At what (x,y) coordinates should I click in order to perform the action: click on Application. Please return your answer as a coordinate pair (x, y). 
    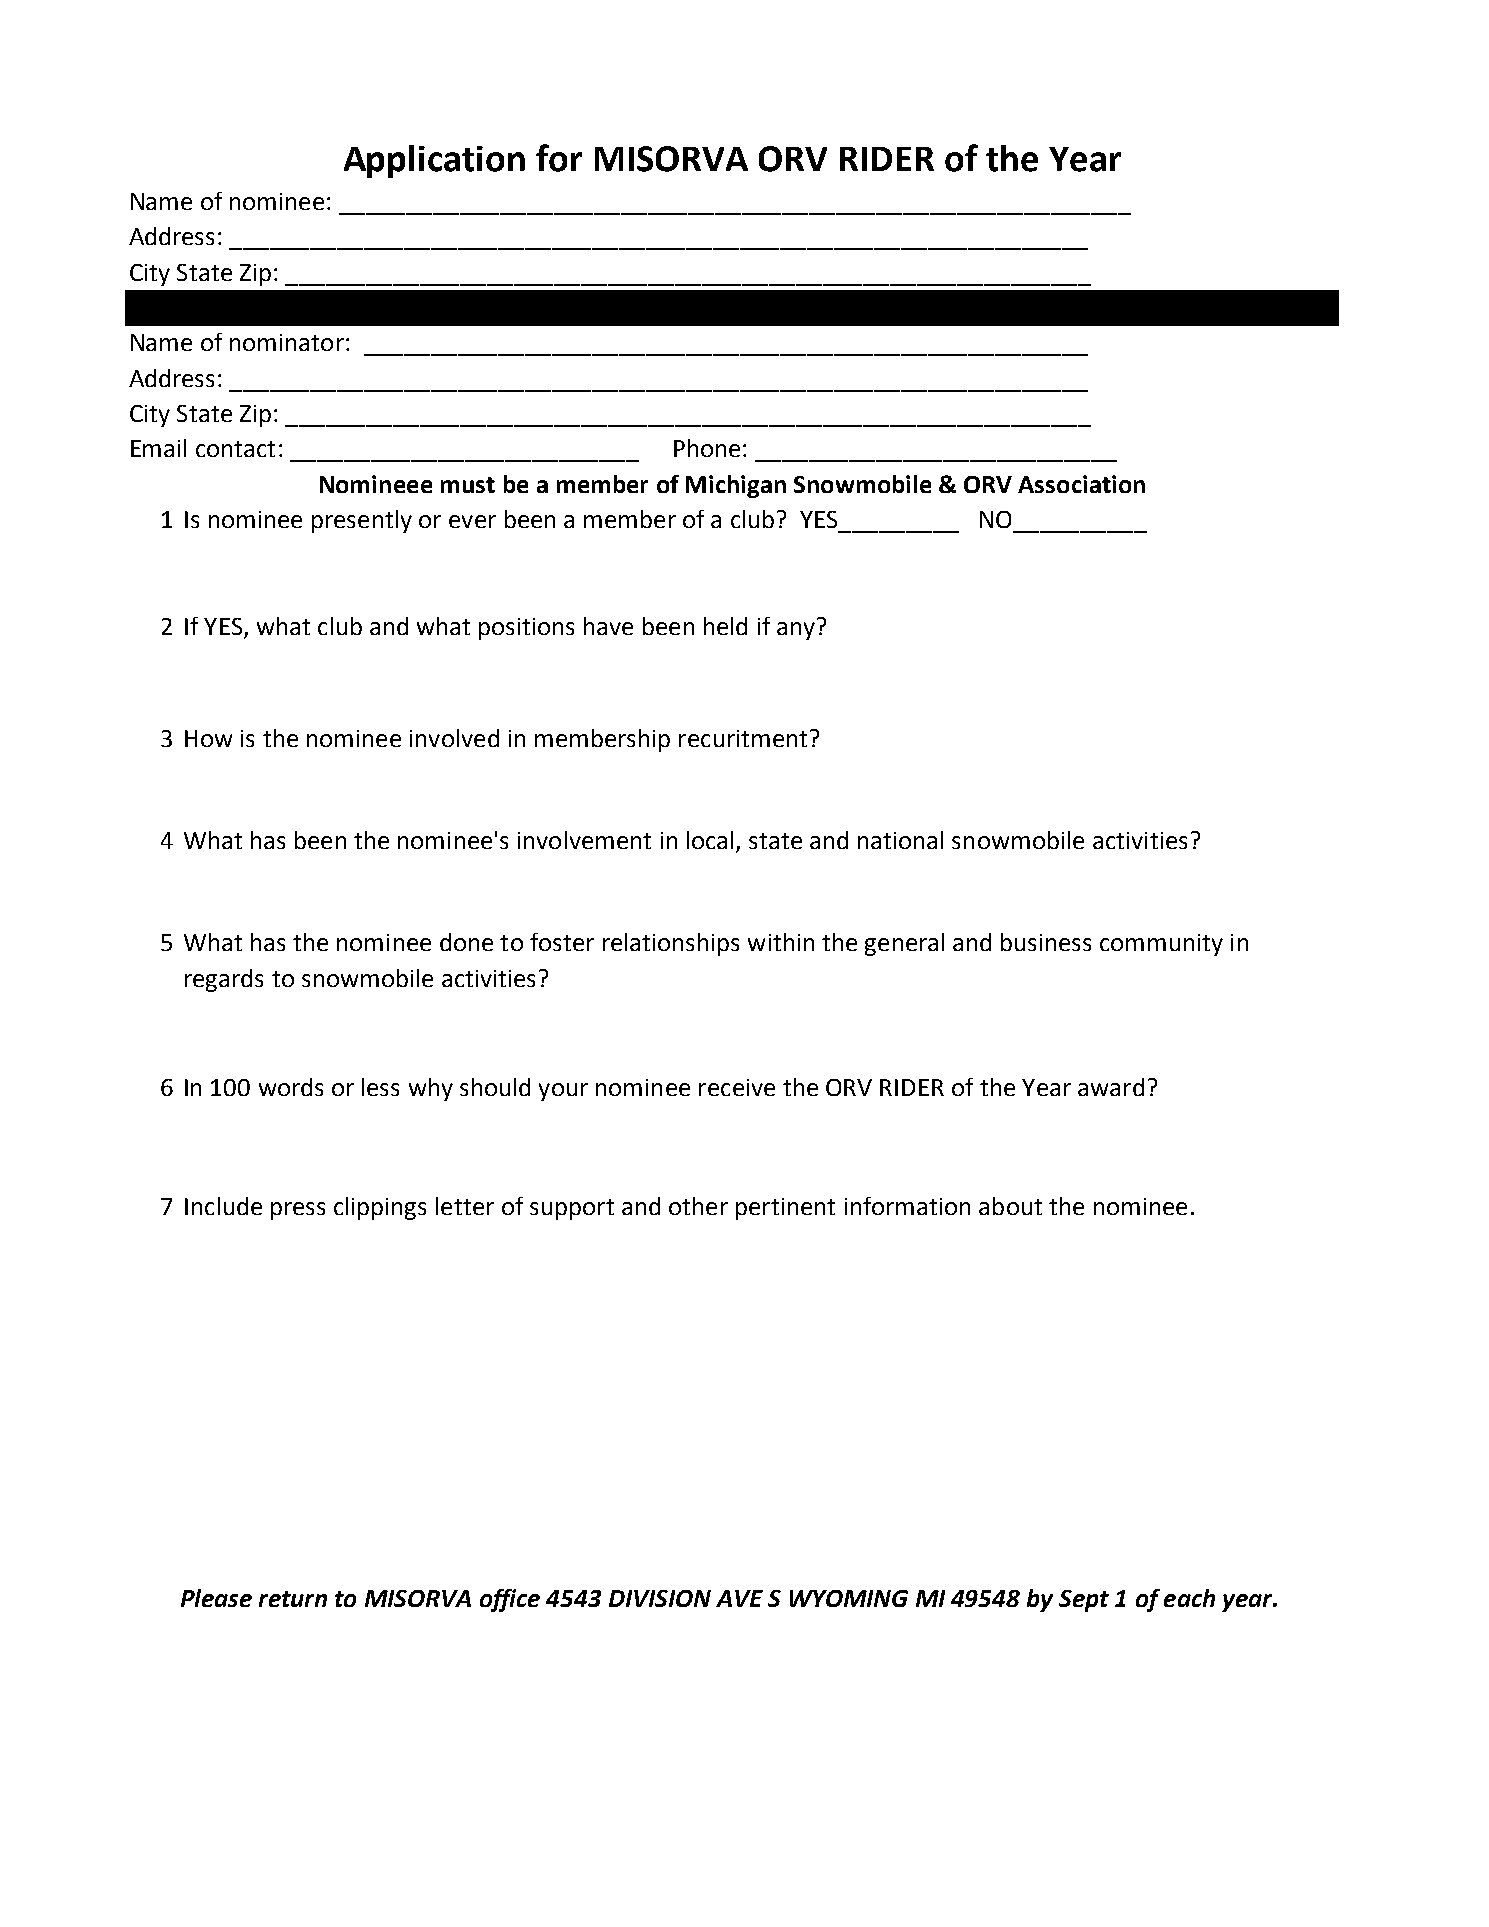
    Looking at the image, I should click on (434, 161).
